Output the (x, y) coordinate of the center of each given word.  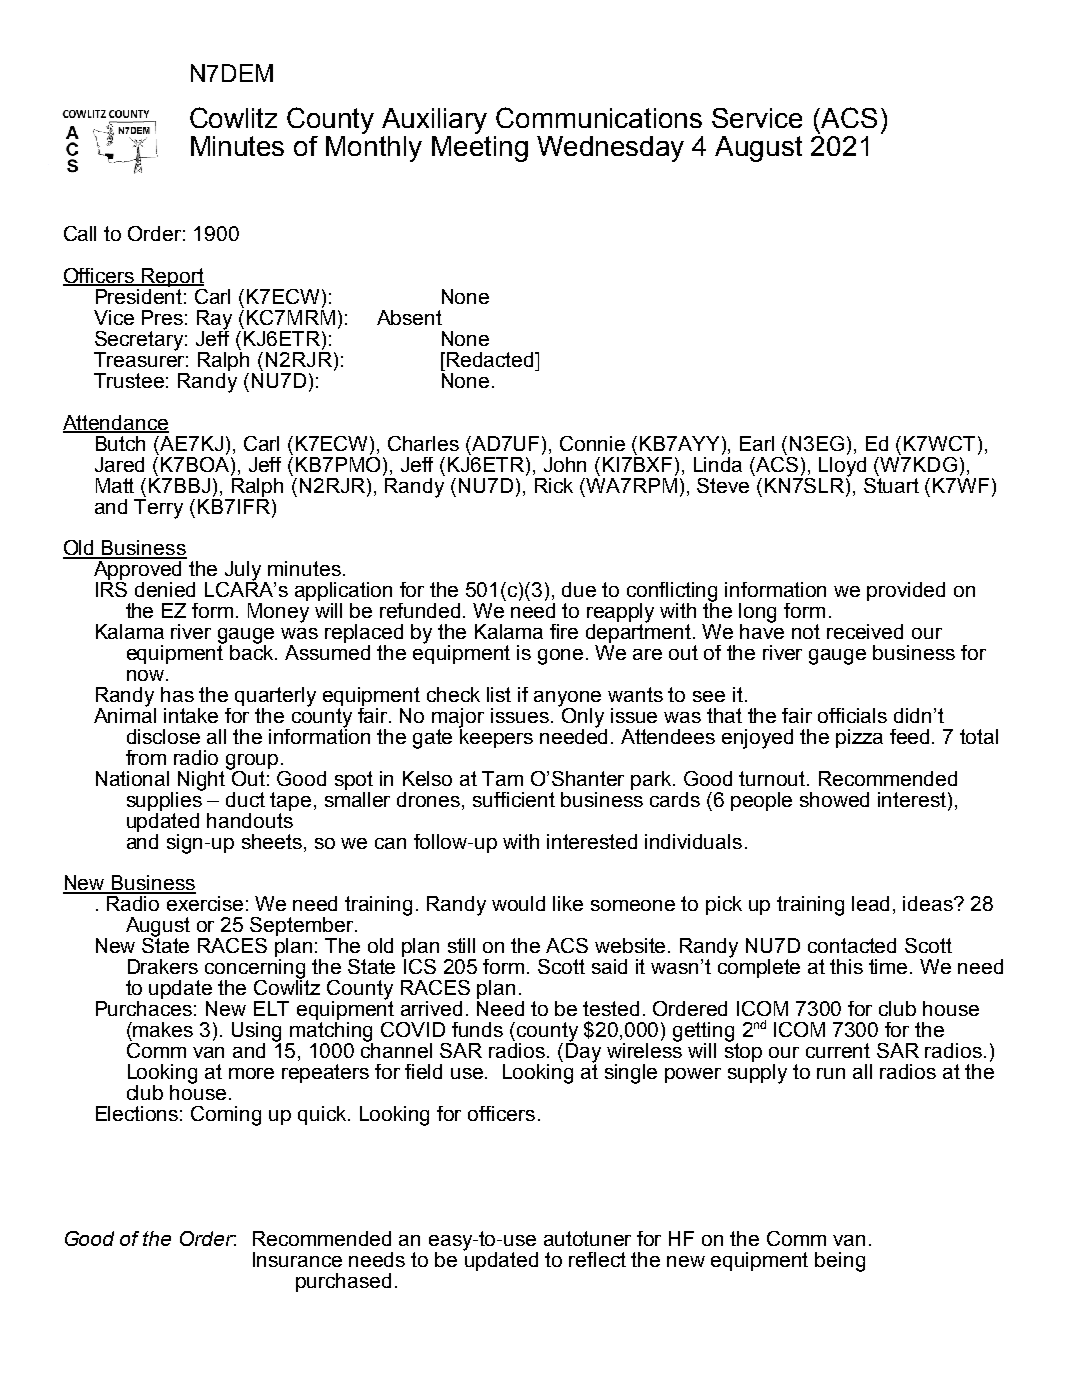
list (499, 694)
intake (191, 715)
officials (852, 715)
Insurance (297, 1259)
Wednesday (610, 149)
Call (80, 233)
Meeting (480, 147)
